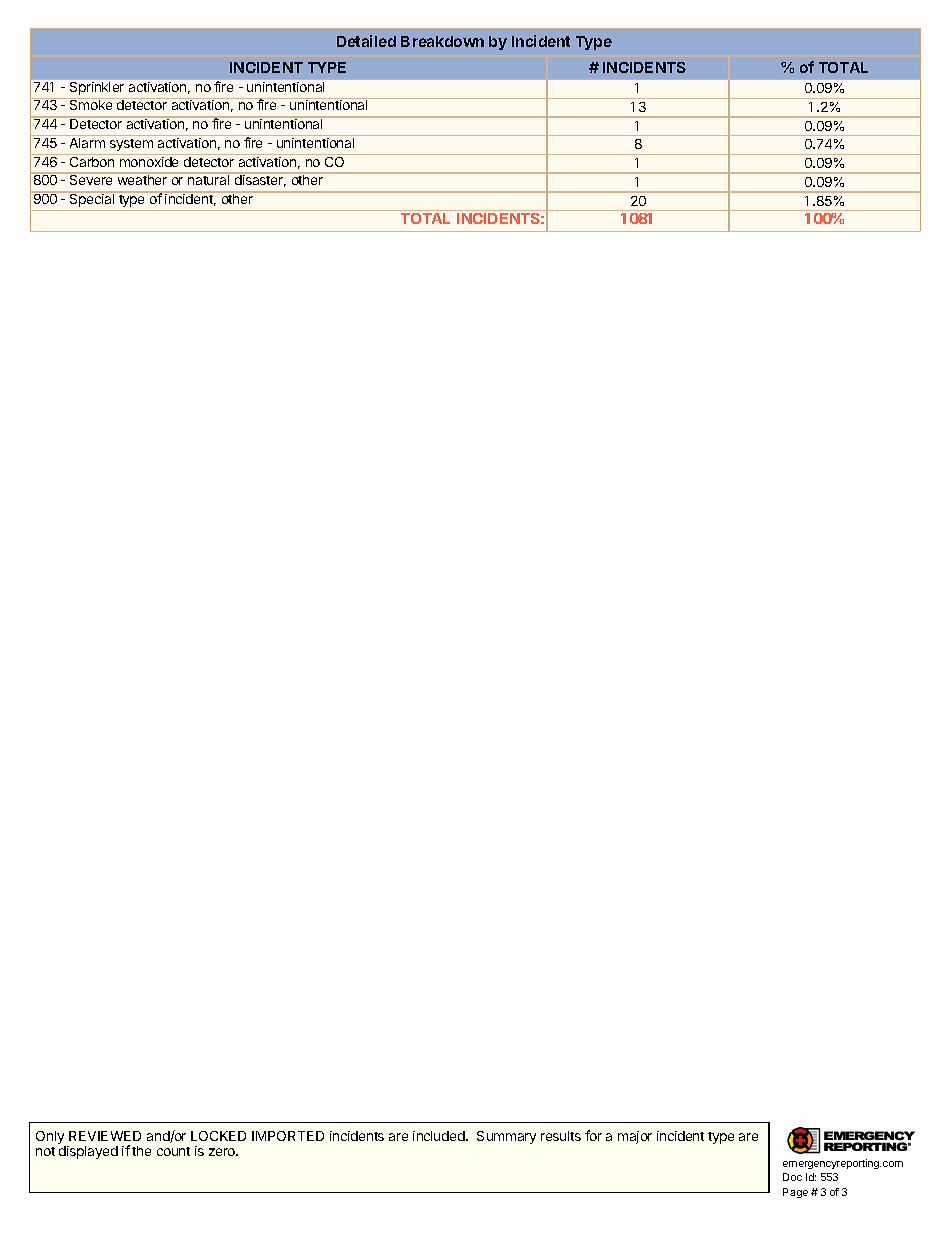 Image resolution: width=952 pixels, height=1233 pixels. I want to click on results, so click(561, 1136).
